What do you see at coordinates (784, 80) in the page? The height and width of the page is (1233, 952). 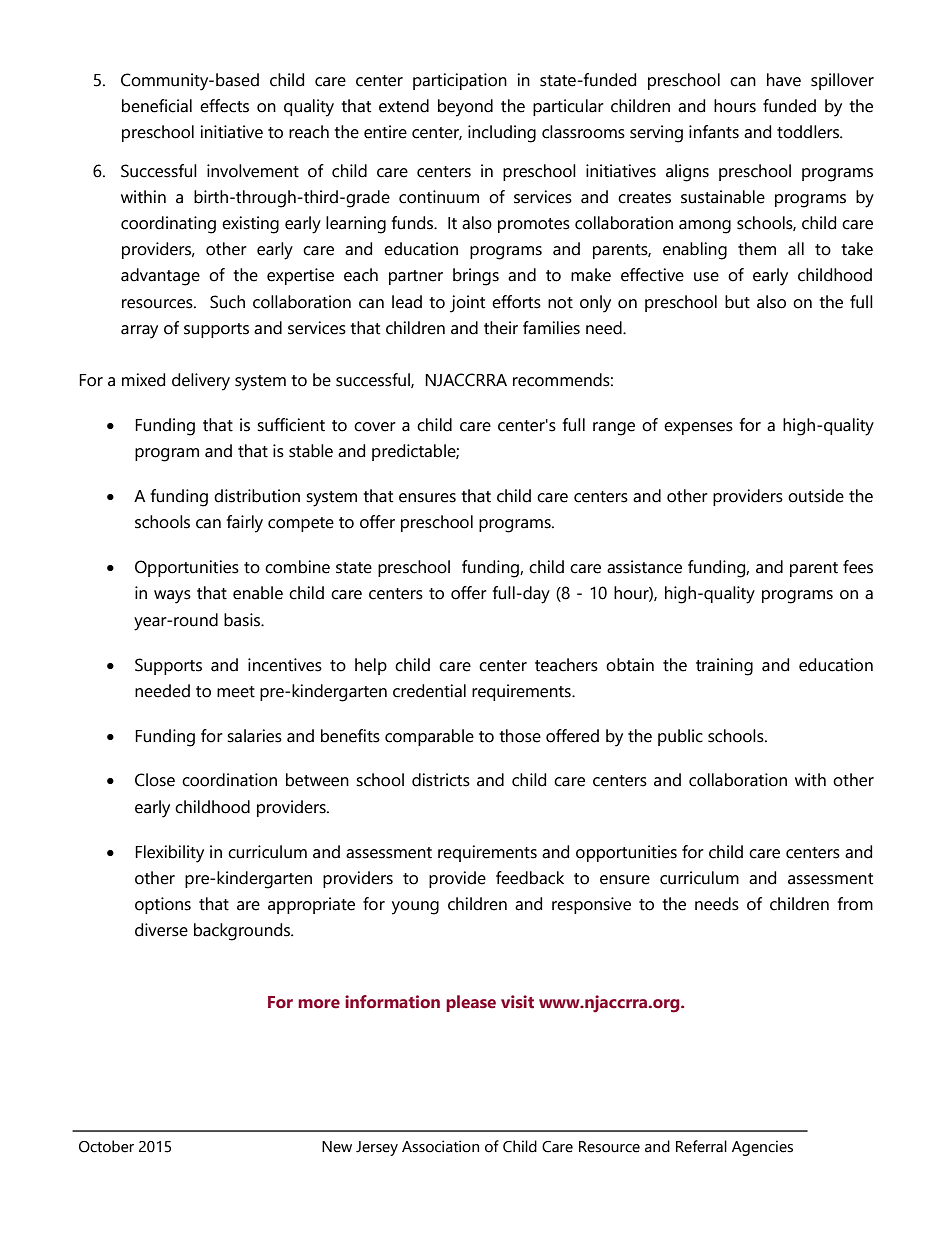 I see `have` at bounding box center [784, 80].
